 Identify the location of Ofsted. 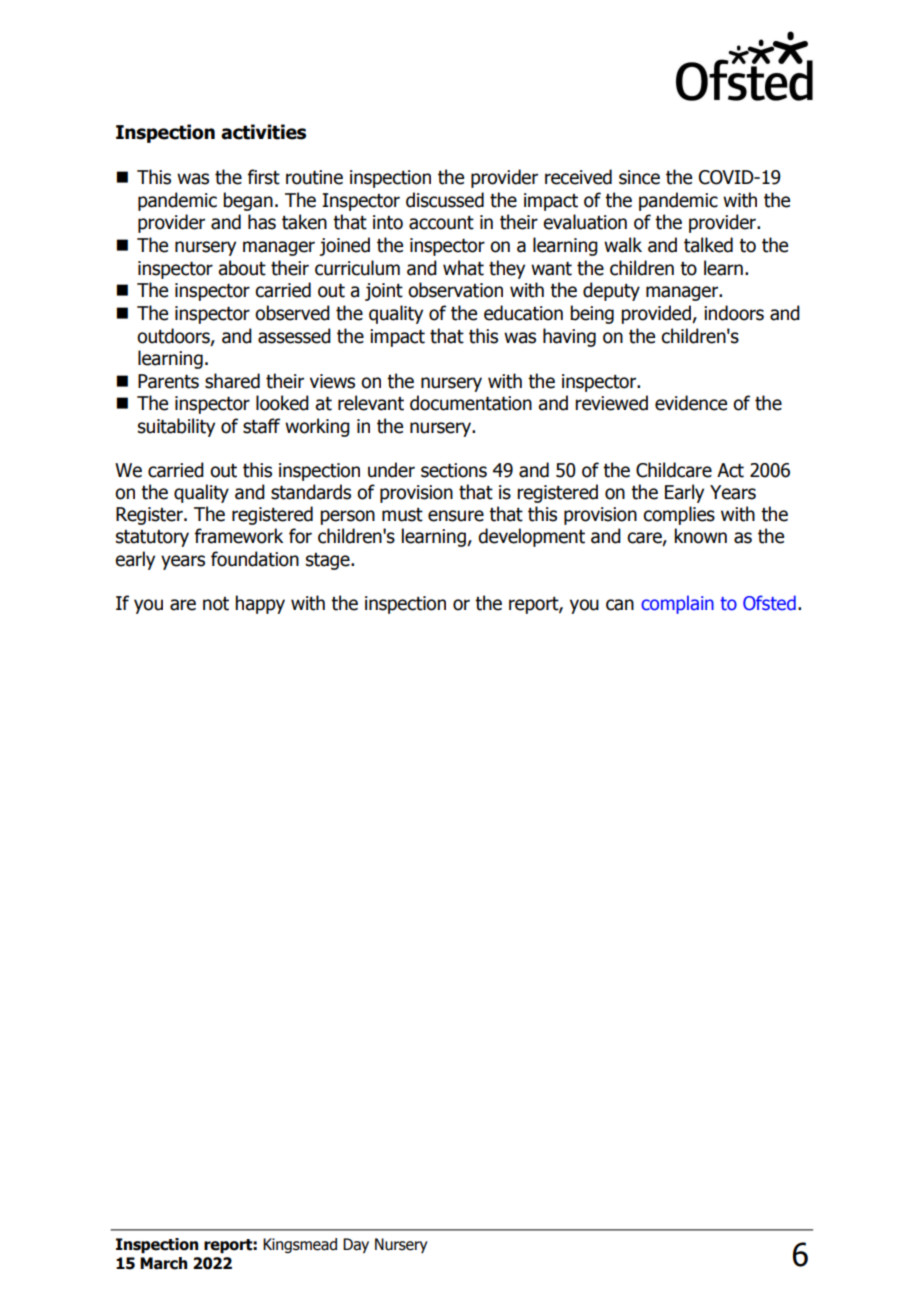
(769, 603).
